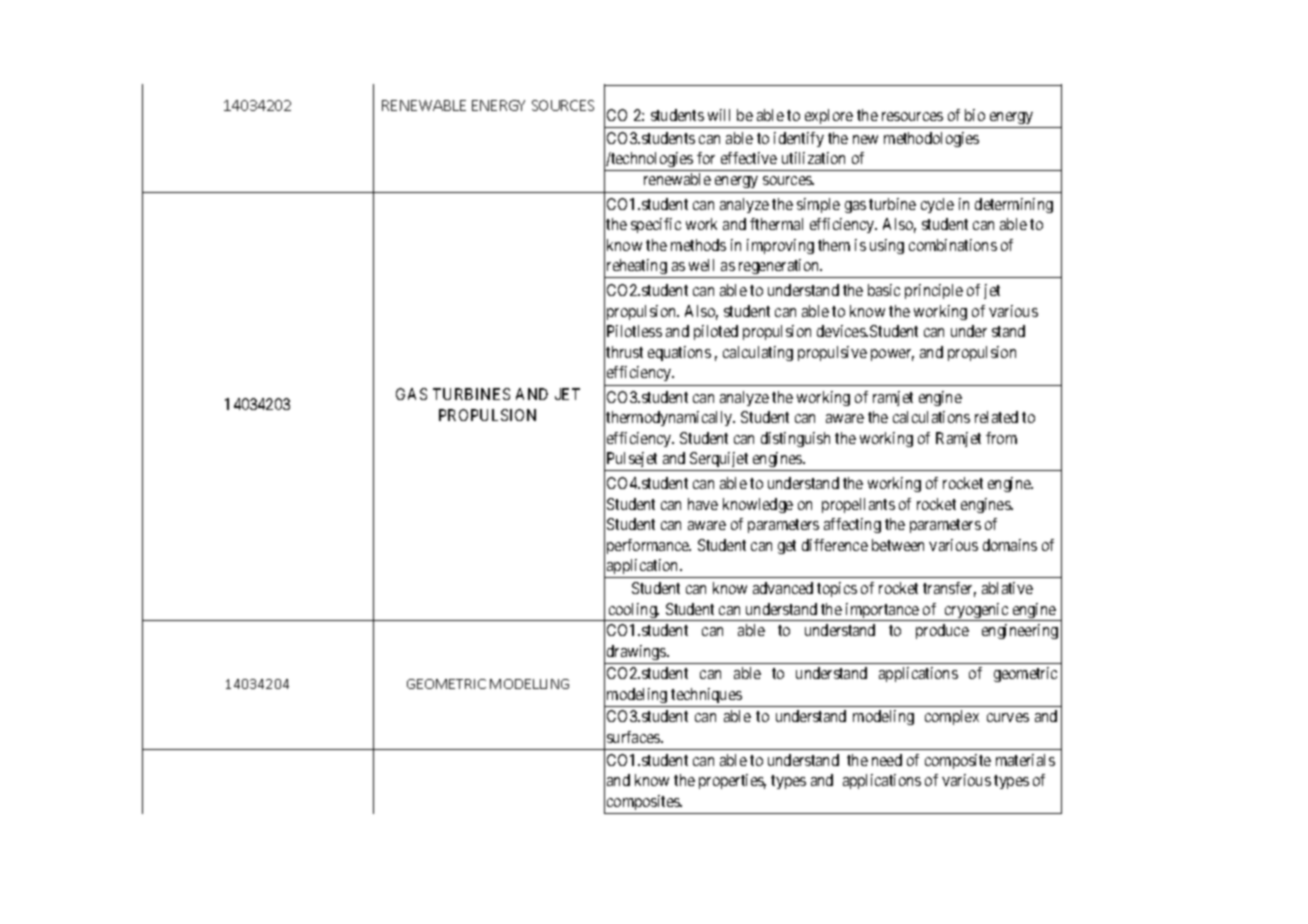  Describe the element at coordinates (732, 781) in the screenshot. I see `properties` at that location.
